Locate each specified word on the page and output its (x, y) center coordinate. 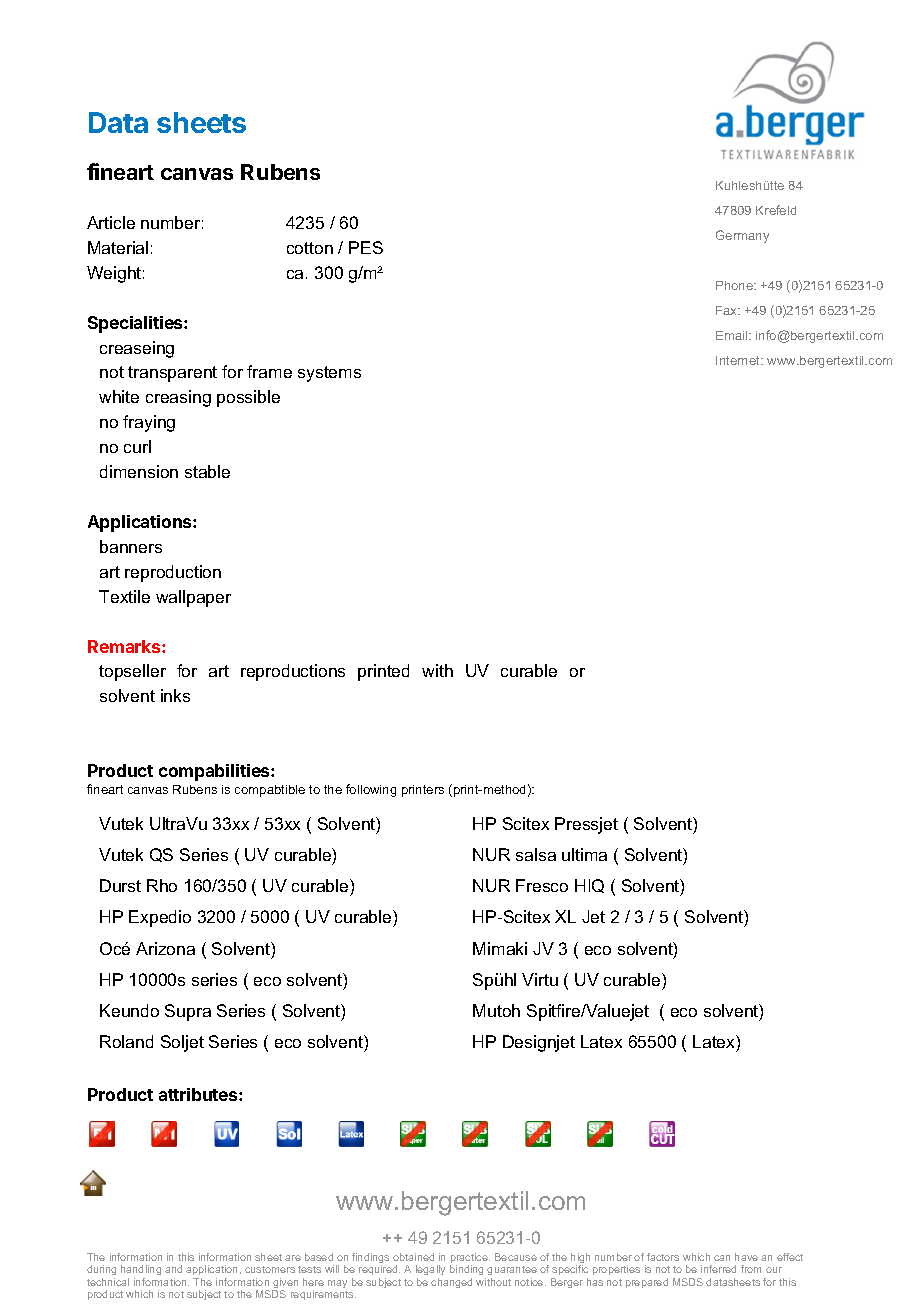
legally (430, 1272)
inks (175, 695)
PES (366, 247)
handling (141, 1272)
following (371, 790)
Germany (742, 236)
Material (118, 247)
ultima (584, 854)
